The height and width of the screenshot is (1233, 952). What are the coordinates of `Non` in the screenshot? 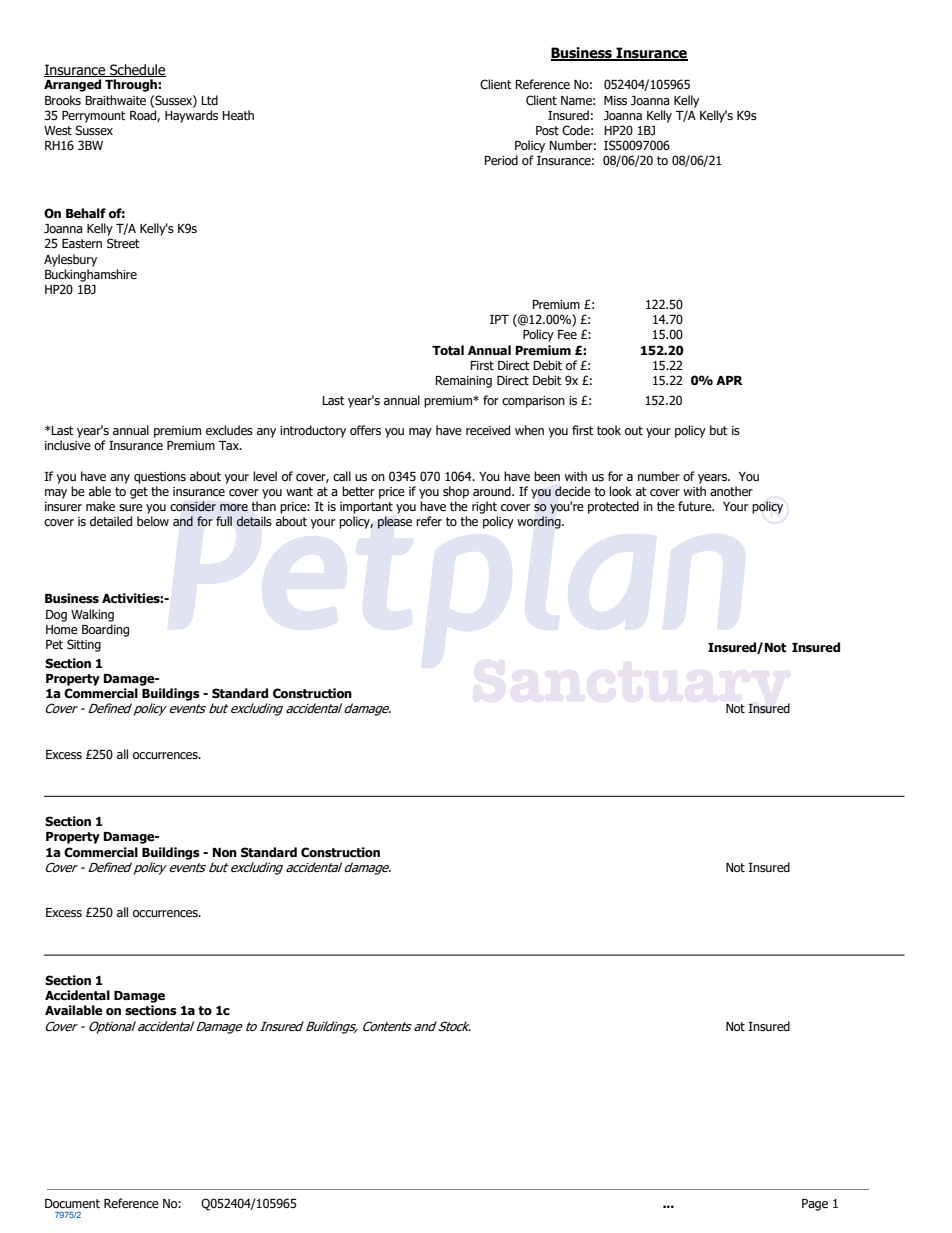 It's located at (225, 852).
